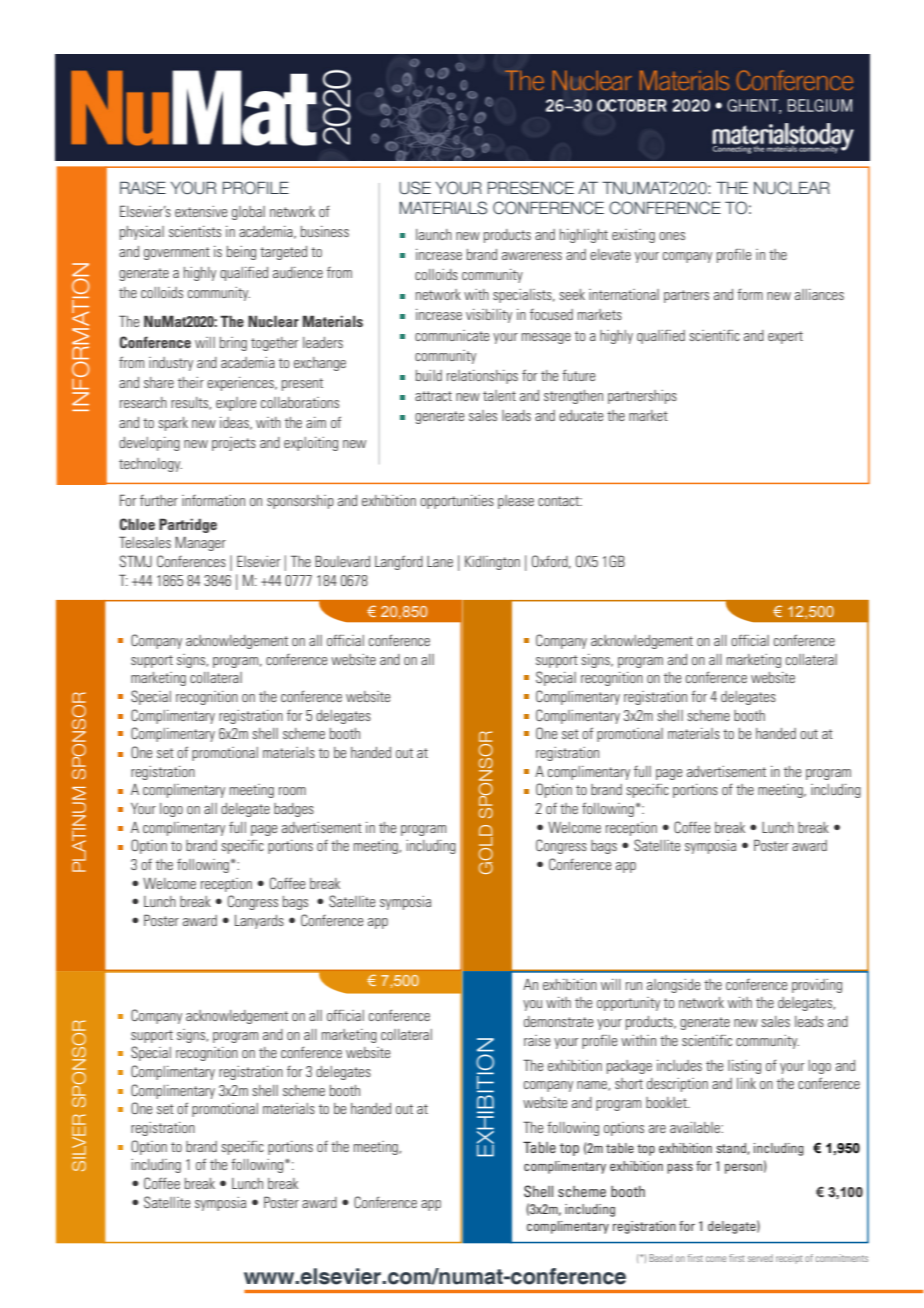  Describe the element at coordinates (292, 791) in the screenshot. I see `room` at that location.
